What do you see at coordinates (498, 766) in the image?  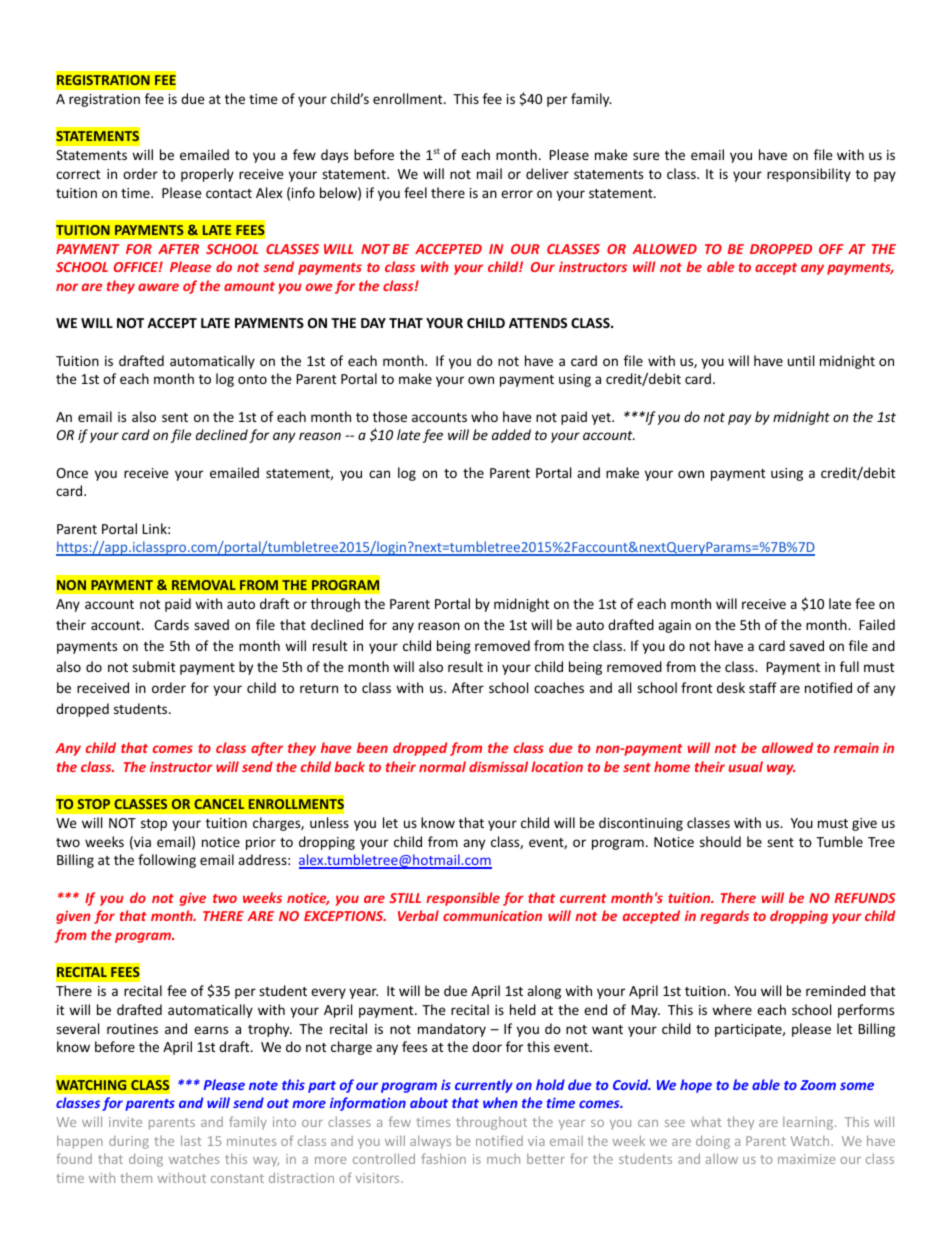 I see `dismissal` at bounding box center [498, 766].
